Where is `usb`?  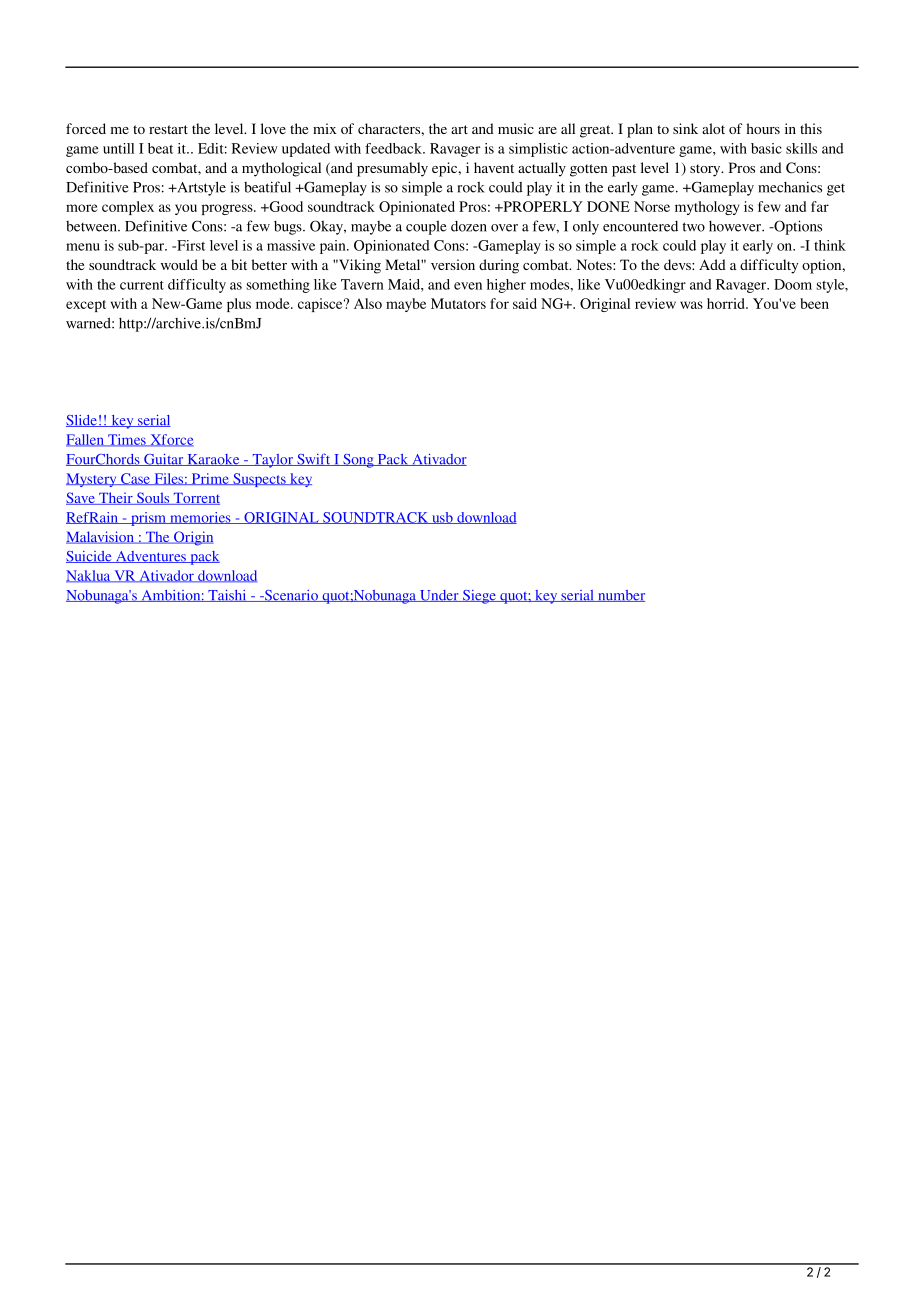
usb is located at coordinates (442, 518).
